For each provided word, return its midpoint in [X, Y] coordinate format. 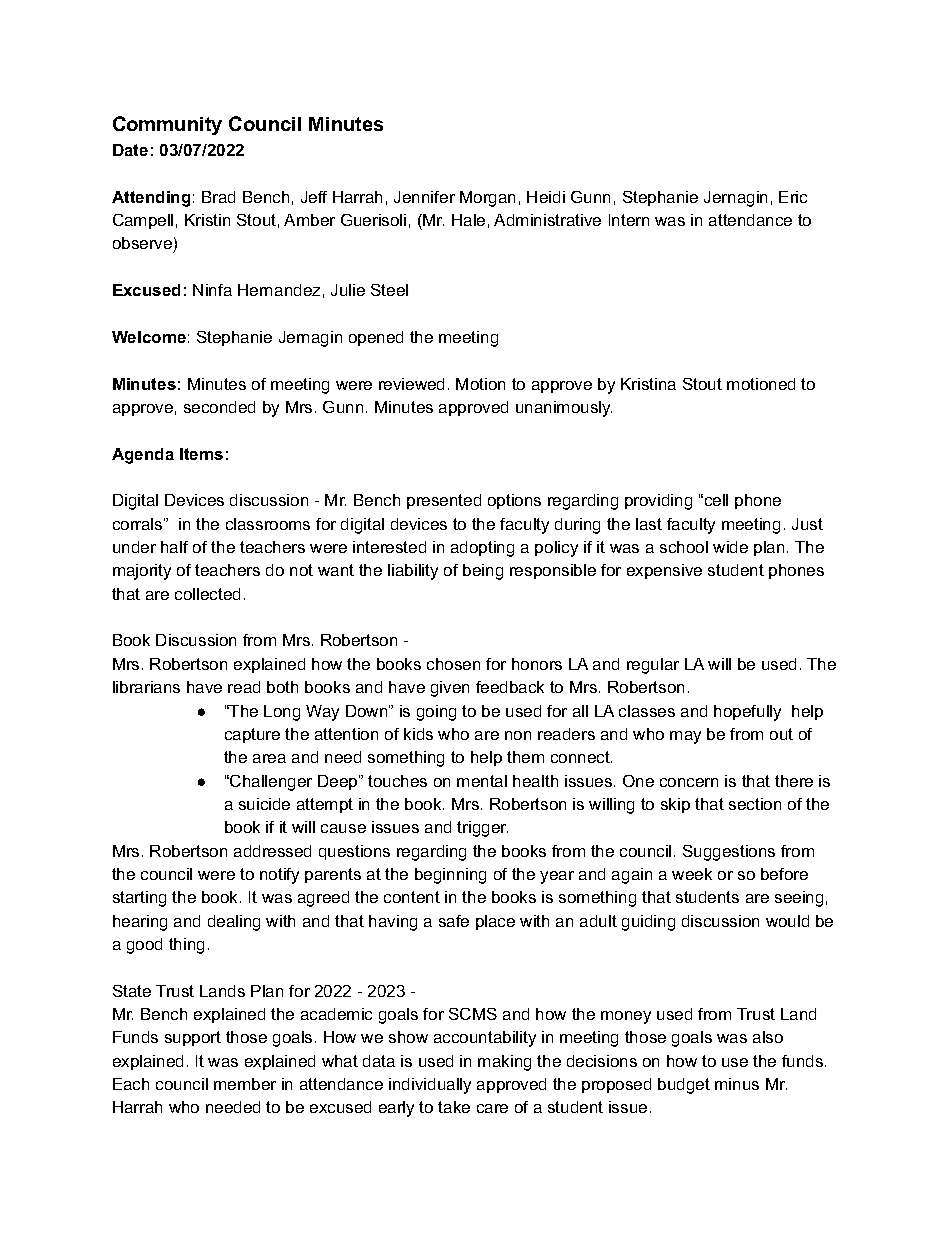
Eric [793, 197]
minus [737, 1084]
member [245, 1084]
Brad [218, 197]
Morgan [487, 199]
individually [430, 1086]
